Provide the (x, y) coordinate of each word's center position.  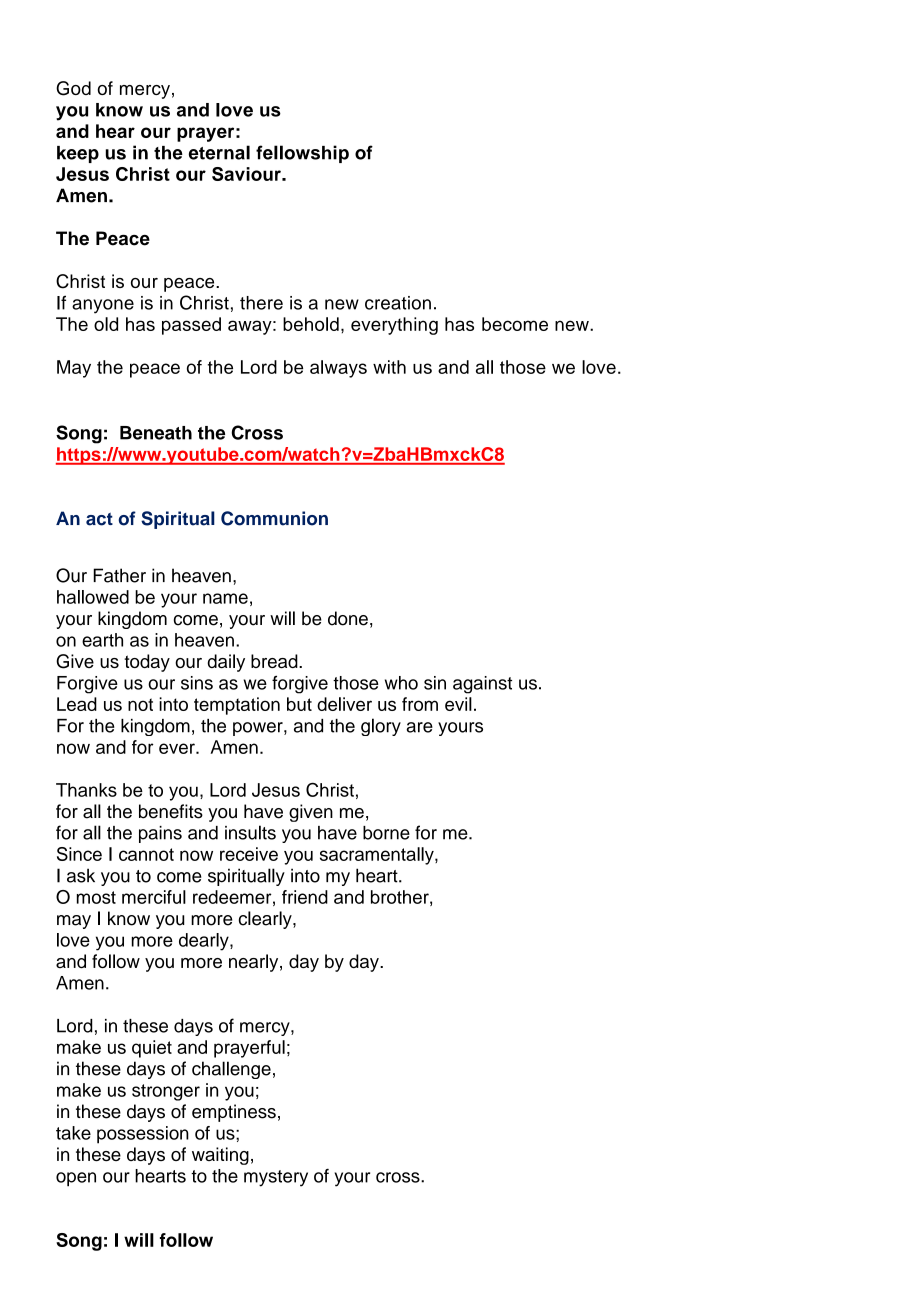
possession (143, 1135)
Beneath (156, 433)
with (389, 367)
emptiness (234, 1113)
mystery (276, 1178)
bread (275, 661)
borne (386, 833)
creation (398, 303)
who (401, 683)
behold (311, 324)
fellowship (302, 154)
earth (102, 640)
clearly (266, 920)
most (96, 897)
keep (78, 154)
